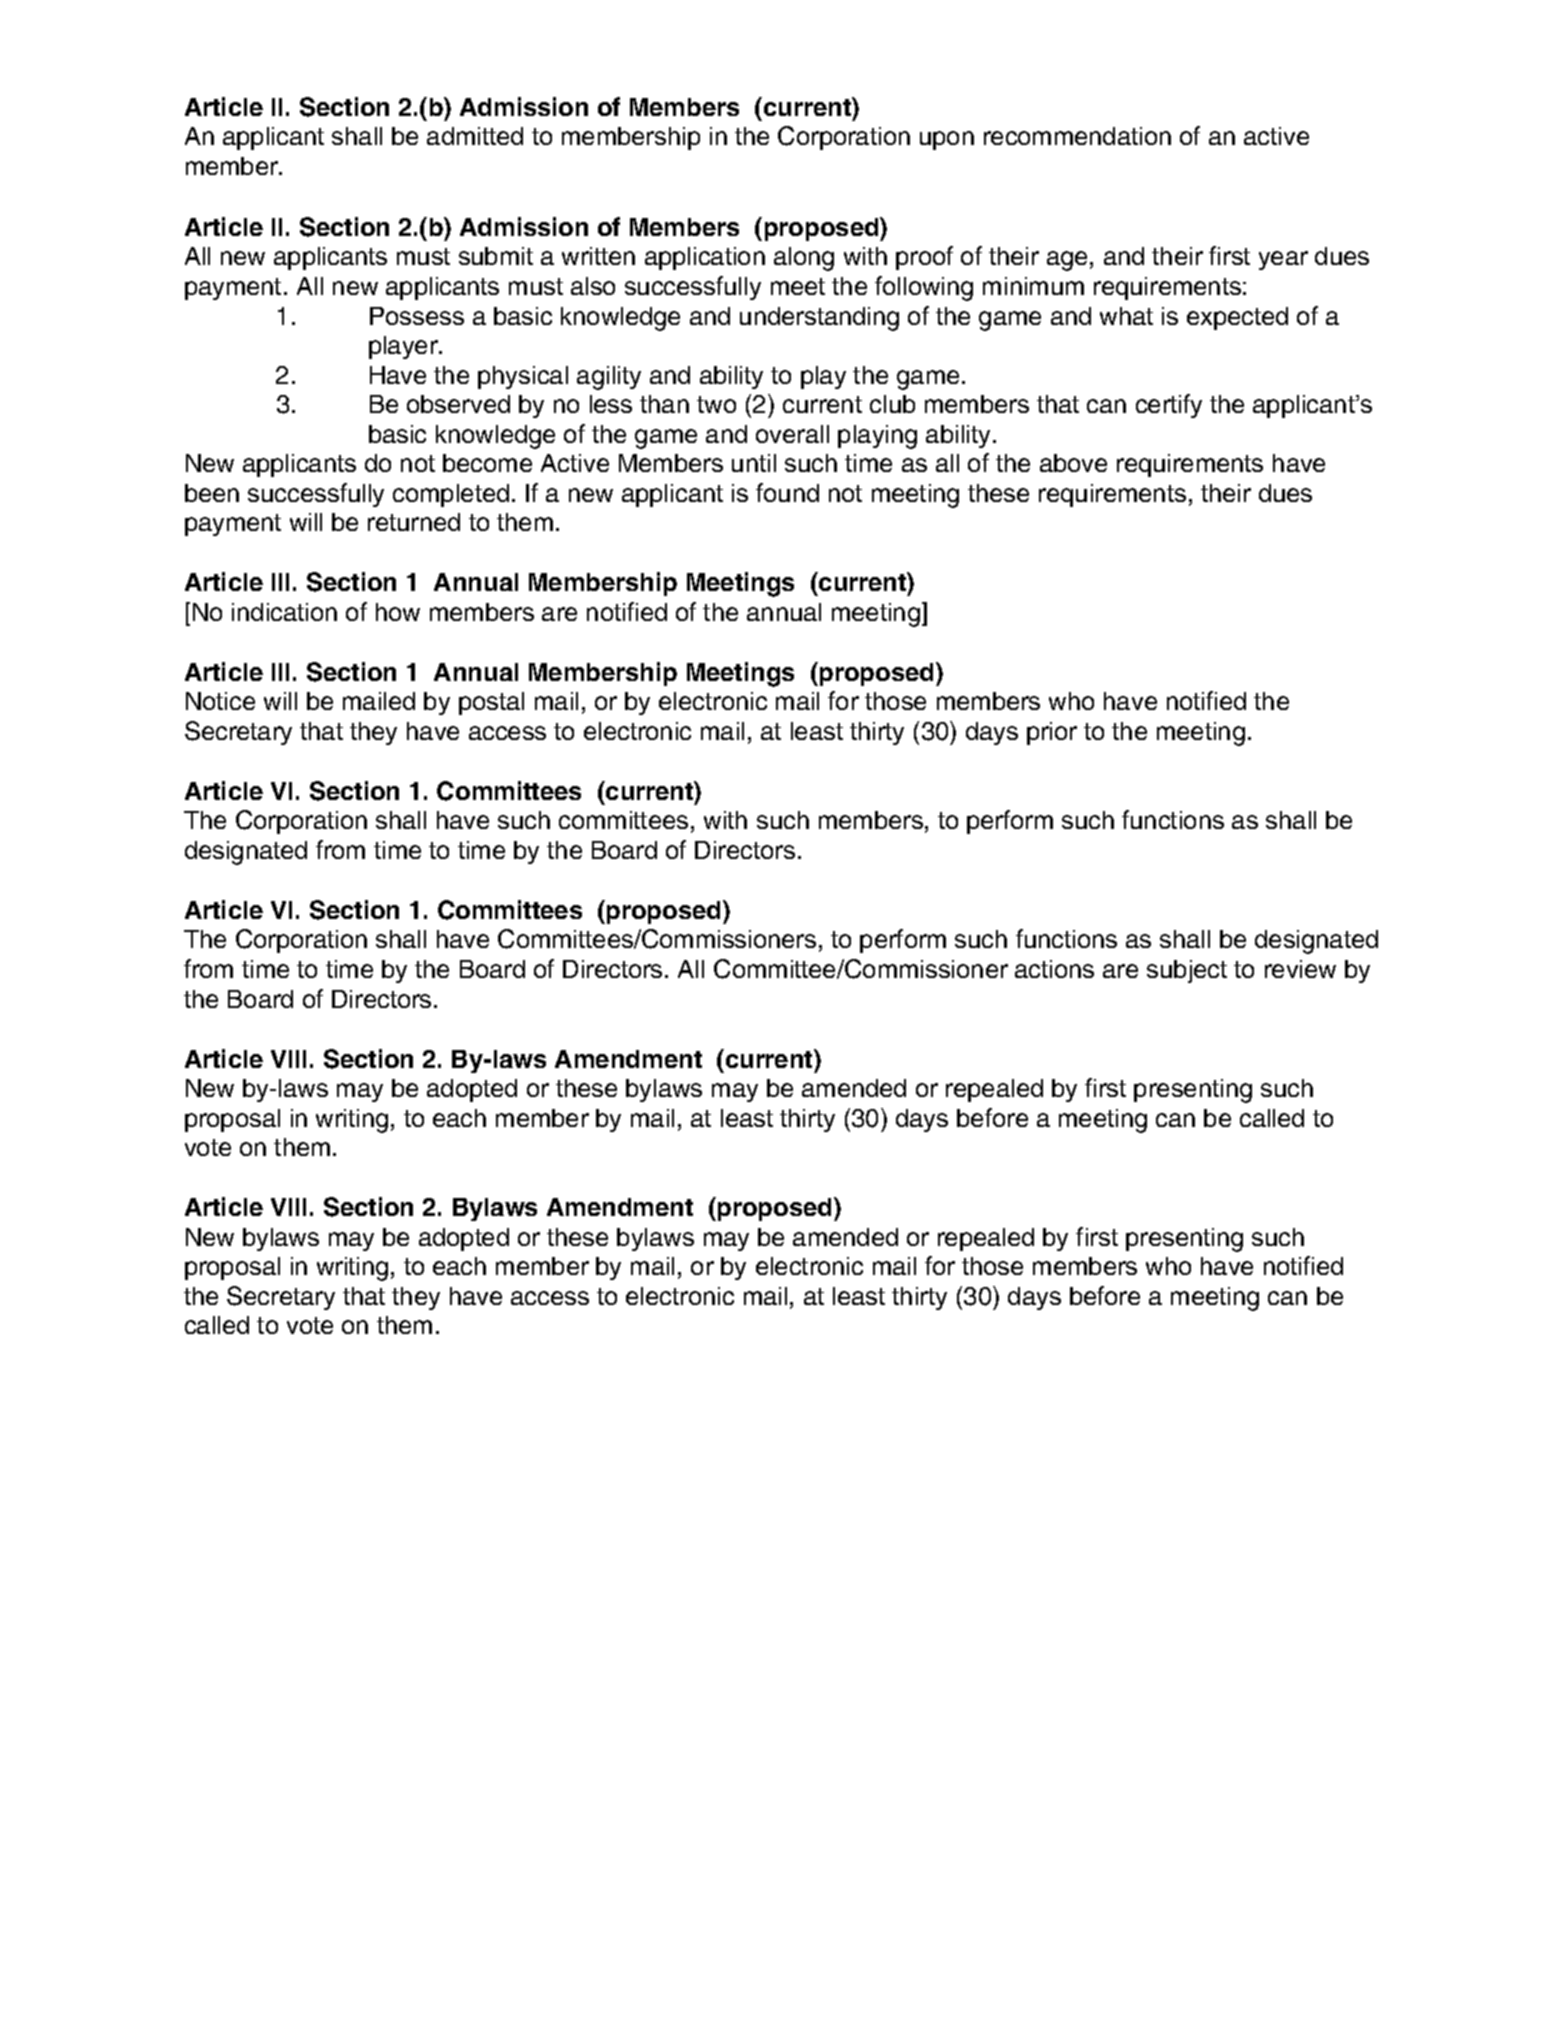  Describe the element at coordinates (1126, 316) in the screenshot. I see `what` at that location.
